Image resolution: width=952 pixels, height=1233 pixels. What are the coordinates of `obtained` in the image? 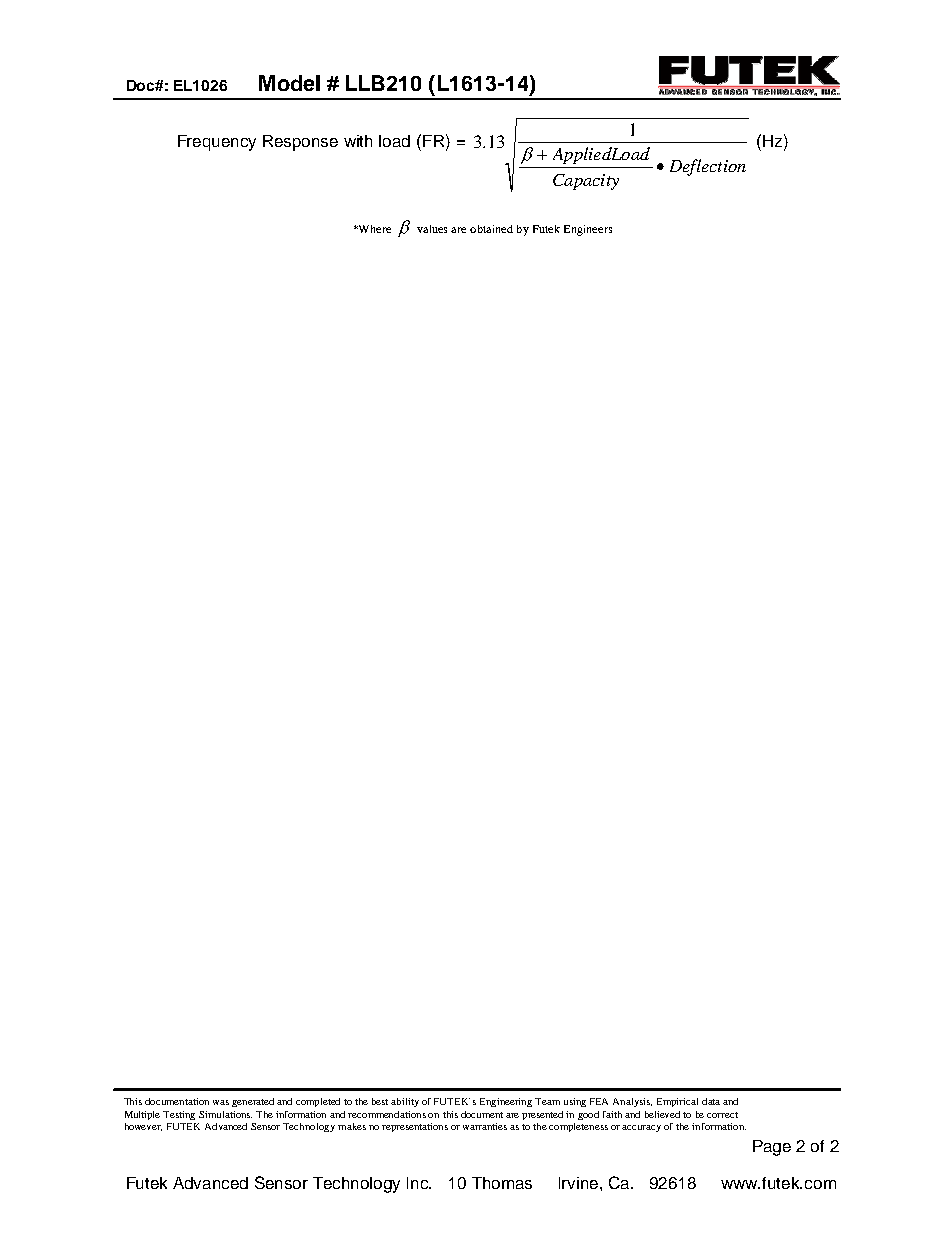 It's located at (491, 229).
